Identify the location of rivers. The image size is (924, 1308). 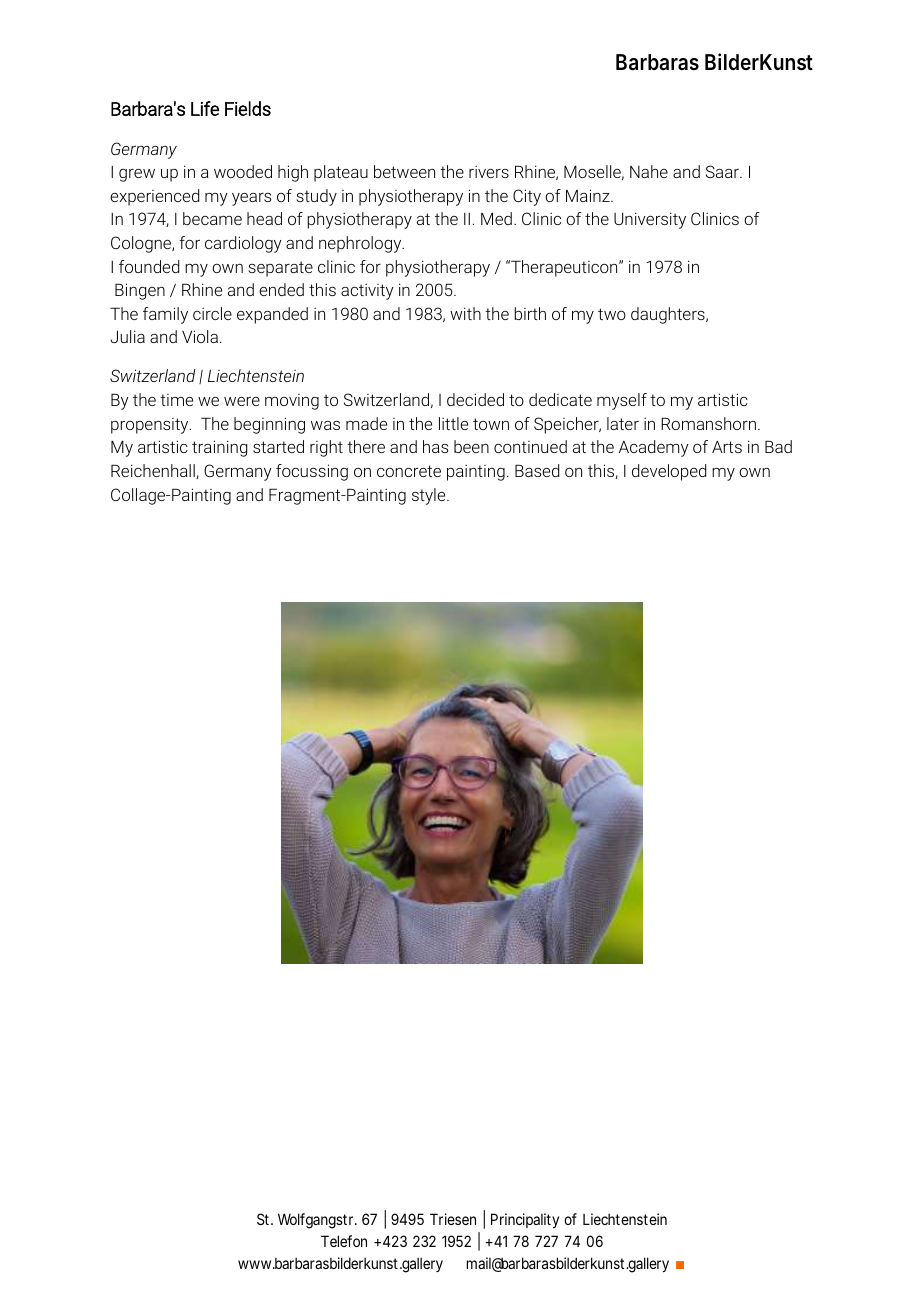
(489, 171).
